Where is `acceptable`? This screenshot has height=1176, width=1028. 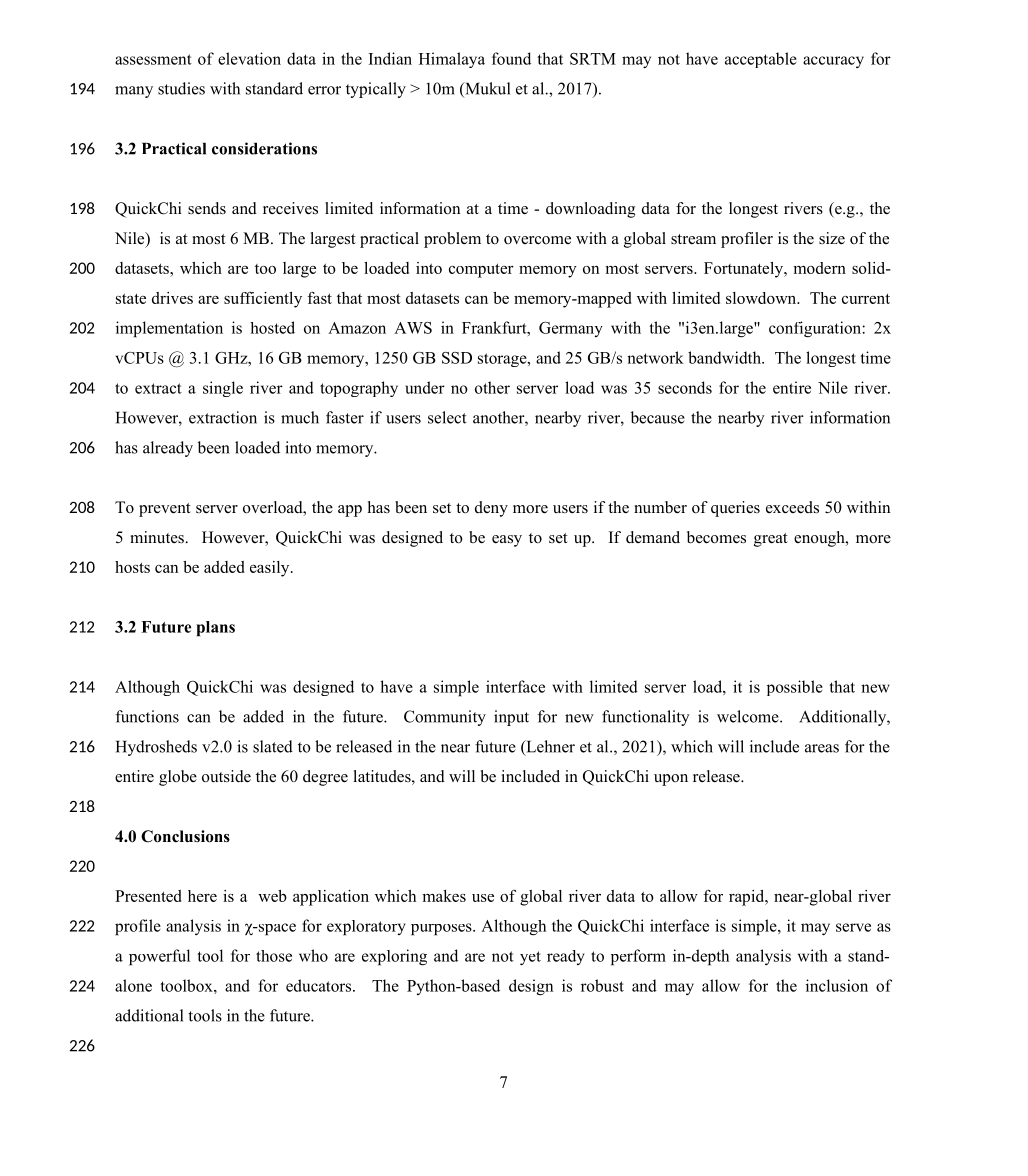 acceptable is located at coordinates (761, 60).
